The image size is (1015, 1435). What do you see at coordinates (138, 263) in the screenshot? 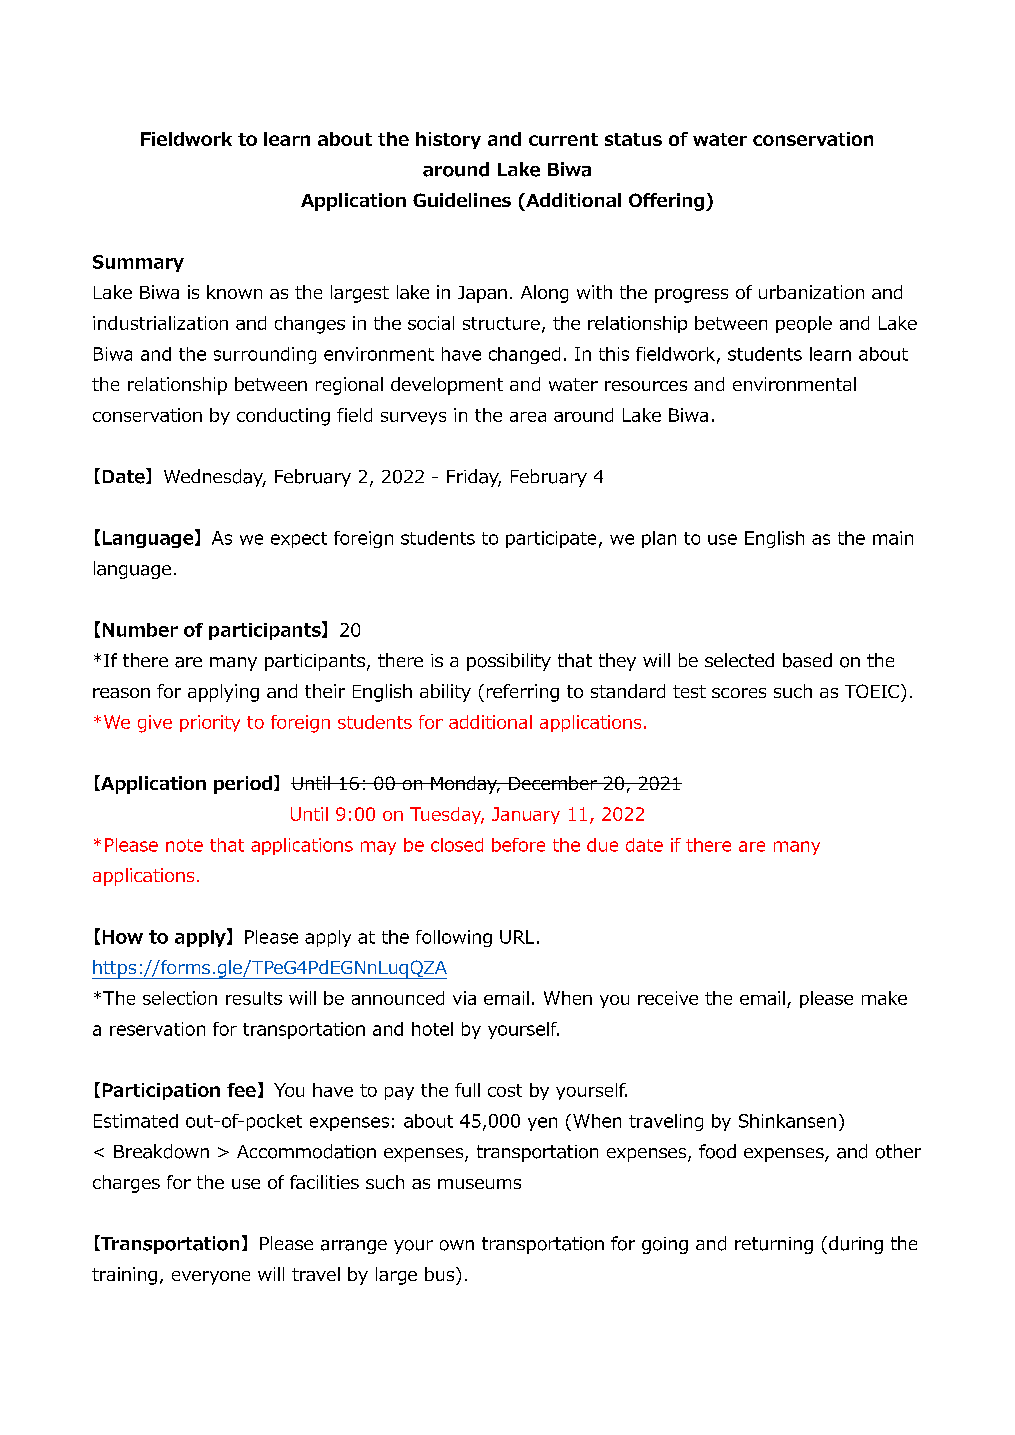
I see `Summary` at bounding box center [138, 263].
